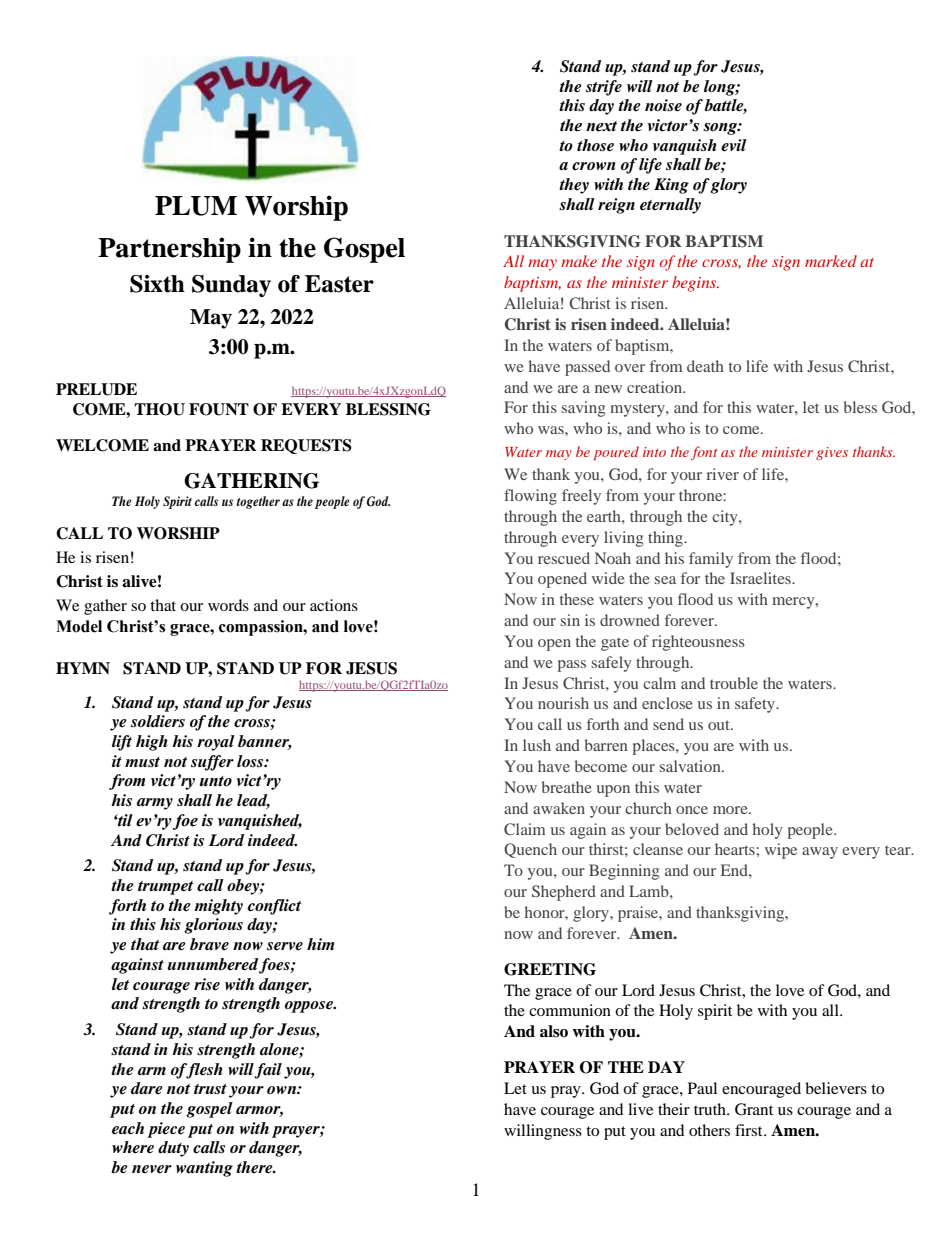 Image resolution: width=952 pixels, height=1233 pixels. What do you see at coordinates (228, 605) in the document?
I see `words` at bounding box center [228, 605].
